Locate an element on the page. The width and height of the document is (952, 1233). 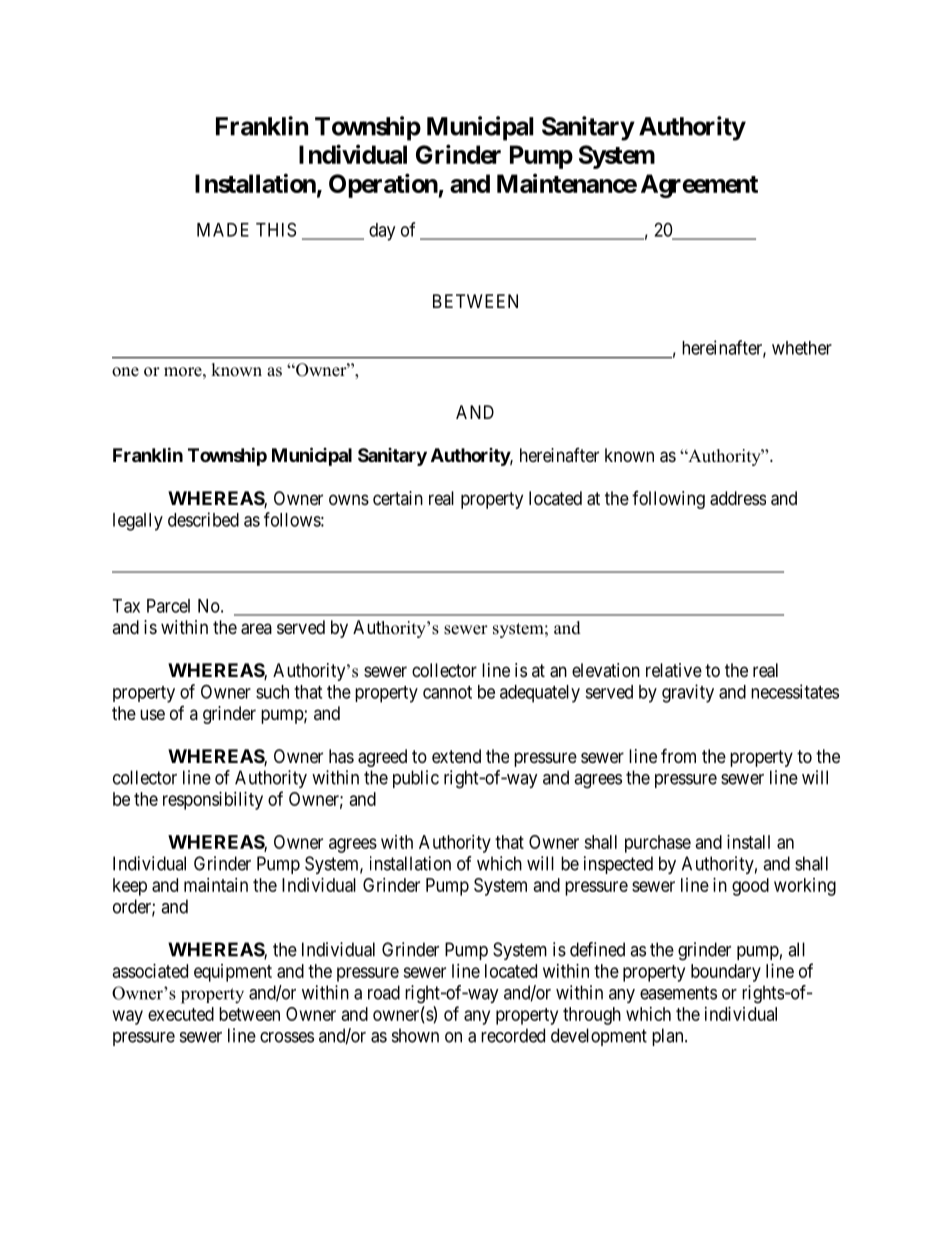
from is located at coordinates (678, 755).
